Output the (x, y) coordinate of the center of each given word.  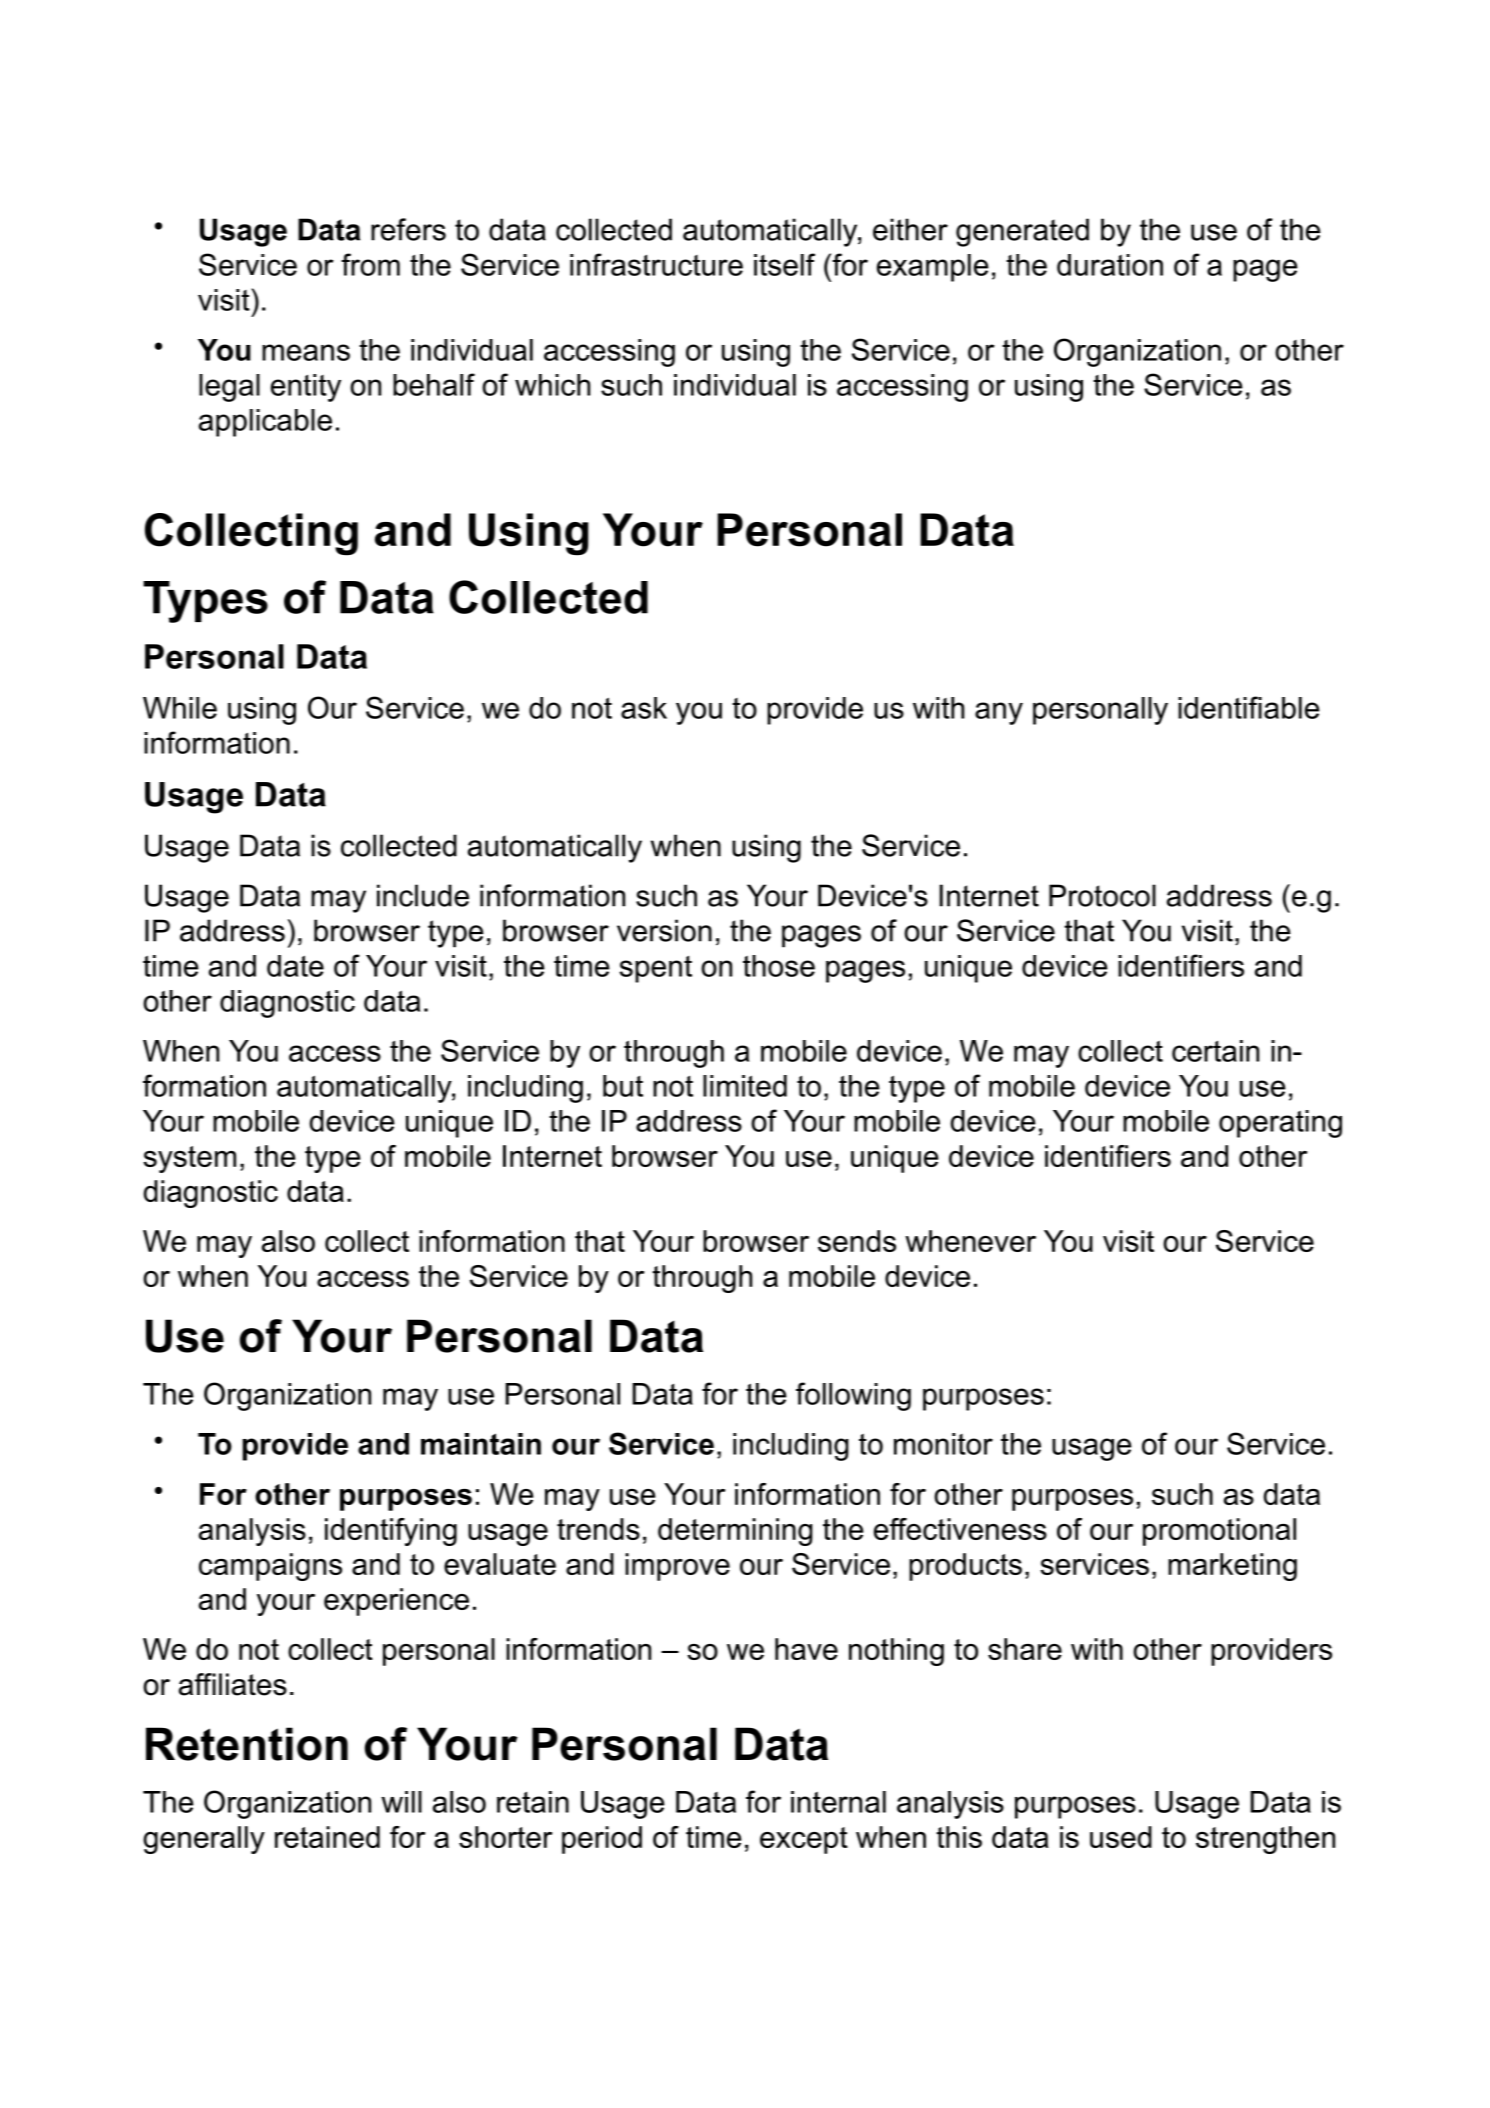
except (804, 1840)
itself (784, 264)
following (853, 1396)
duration (1110, 265)
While (180, 708)
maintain (481, 1444)
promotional (1219, 1532)
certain (1215, 1051)
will (401, 1802)
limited (745, 1086)
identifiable (1249, 707)
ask (644, 708)
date (295, 966)
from (370, 264)
